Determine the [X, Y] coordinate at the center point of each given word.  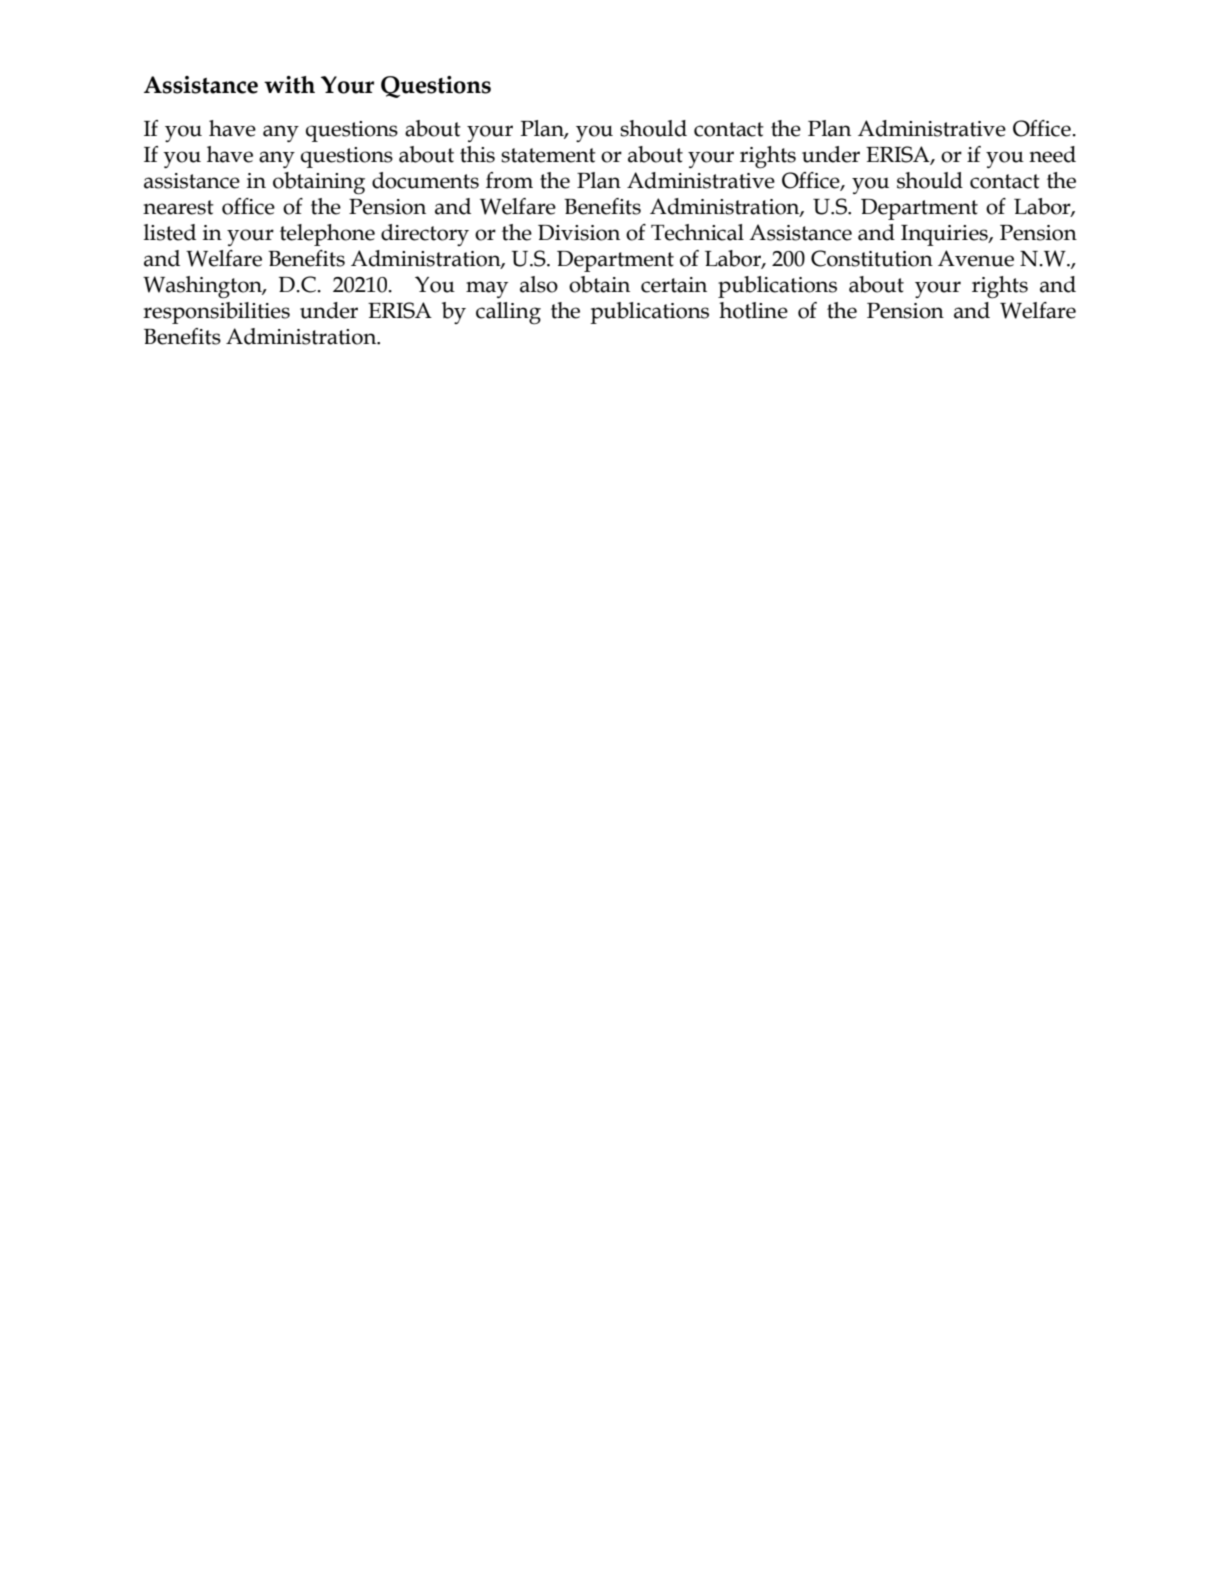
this [477, 154]
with [289, 85]
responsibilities [216, 313]
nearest [178, 207]
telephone [327, 235]
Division [579, 233]
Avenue [976, 258]
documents [425, 180]
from [509, 180]
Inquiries [945, 235]
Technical [697, 232]
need [1052, 154]
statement [548, 155]
